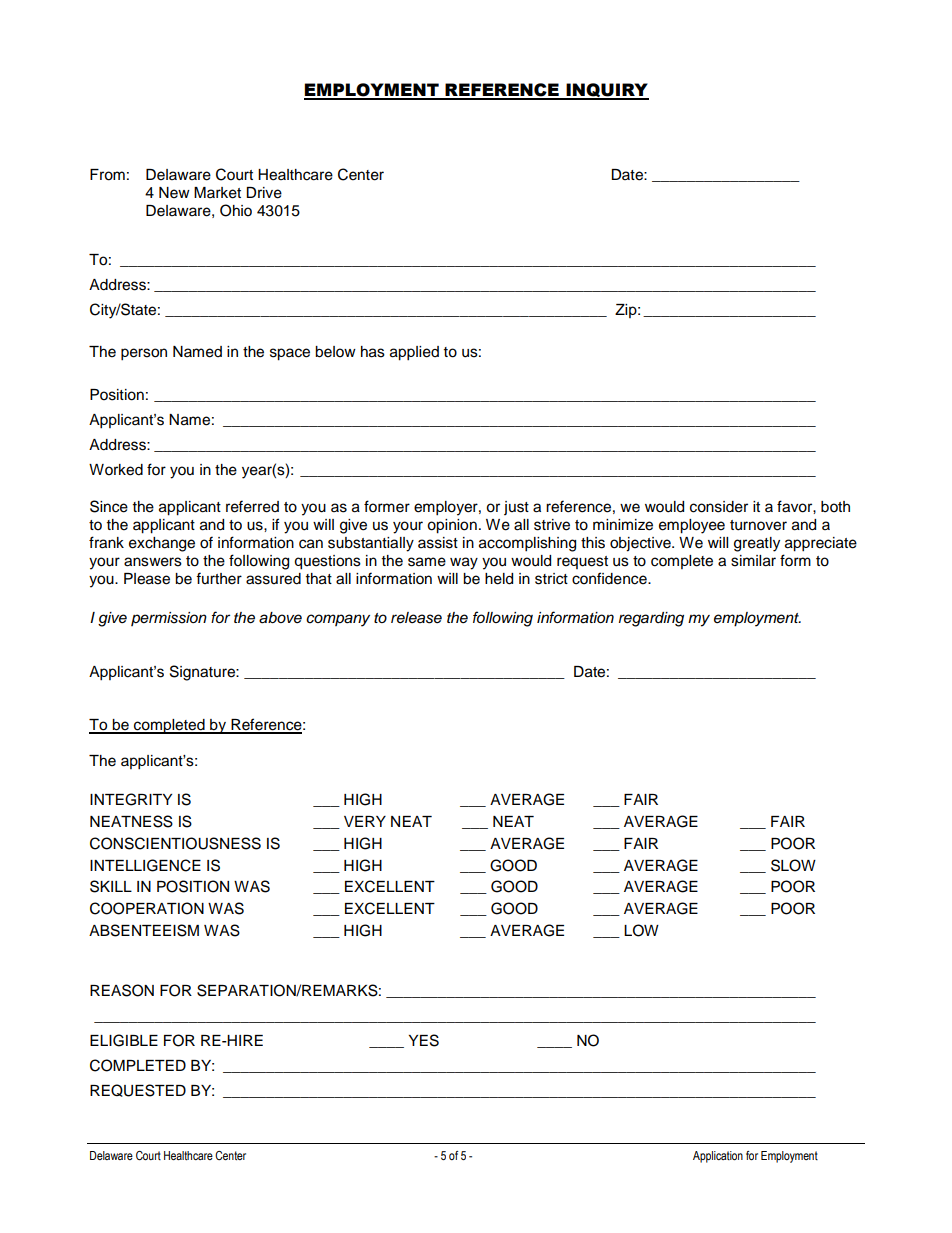 The height and width of the screenshot is (1233, 952). Describe the element at coordinates (793, 865) in the screenshot. I see `SLOW` at that location.
